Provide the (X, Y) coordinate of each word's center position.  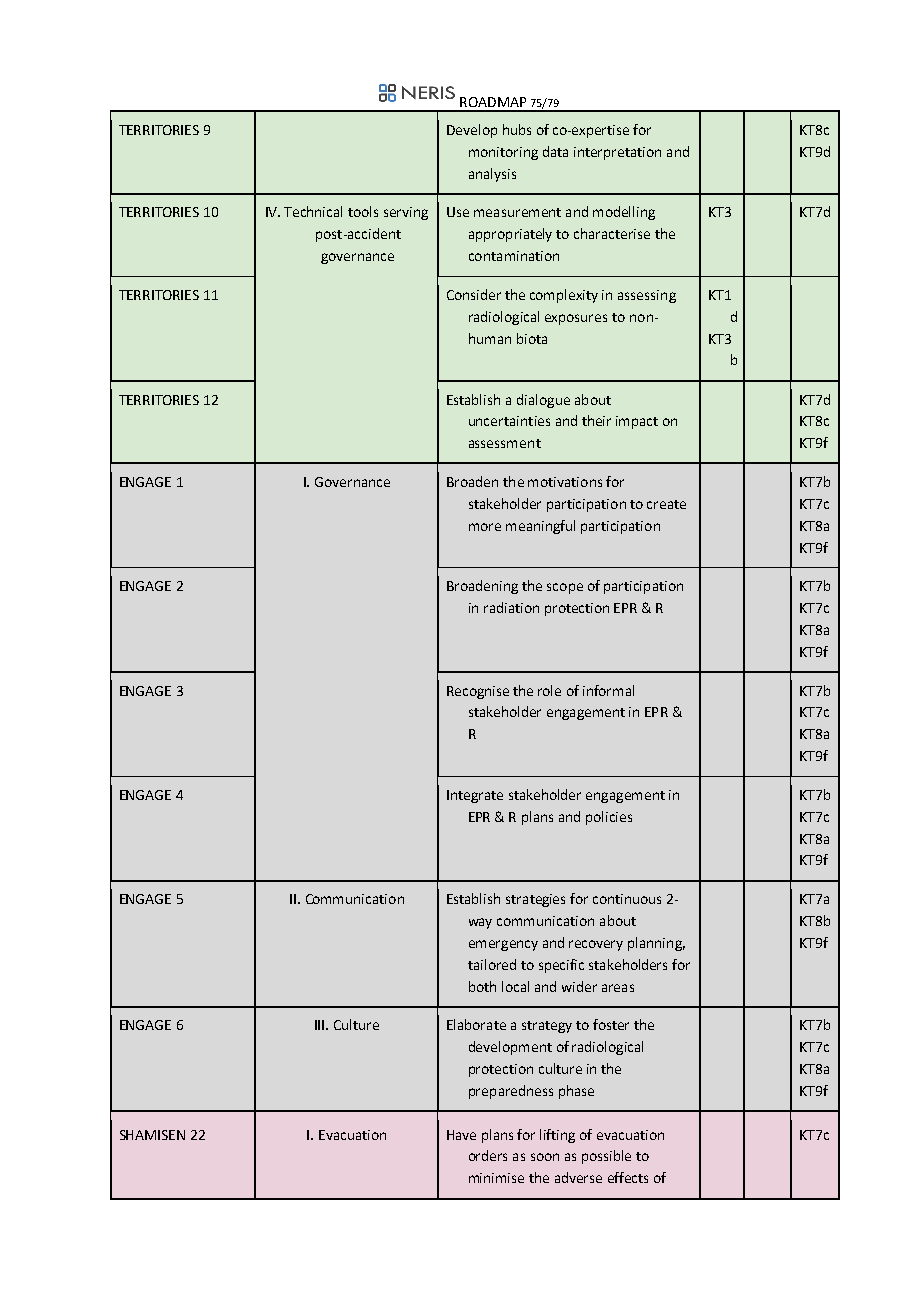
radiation (511, 607)
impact (637, 422)
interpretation (617, 153)
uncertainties (509, 421)
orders (488, 1155)
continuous (627, 899)
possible (606, 1157)
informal (608, 690)
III (321, 1025)
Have (461, 1135)
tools (363, 211)
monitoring (503, 153)
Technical (313, 211)
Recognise (478, 692)
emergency (503, 945)
